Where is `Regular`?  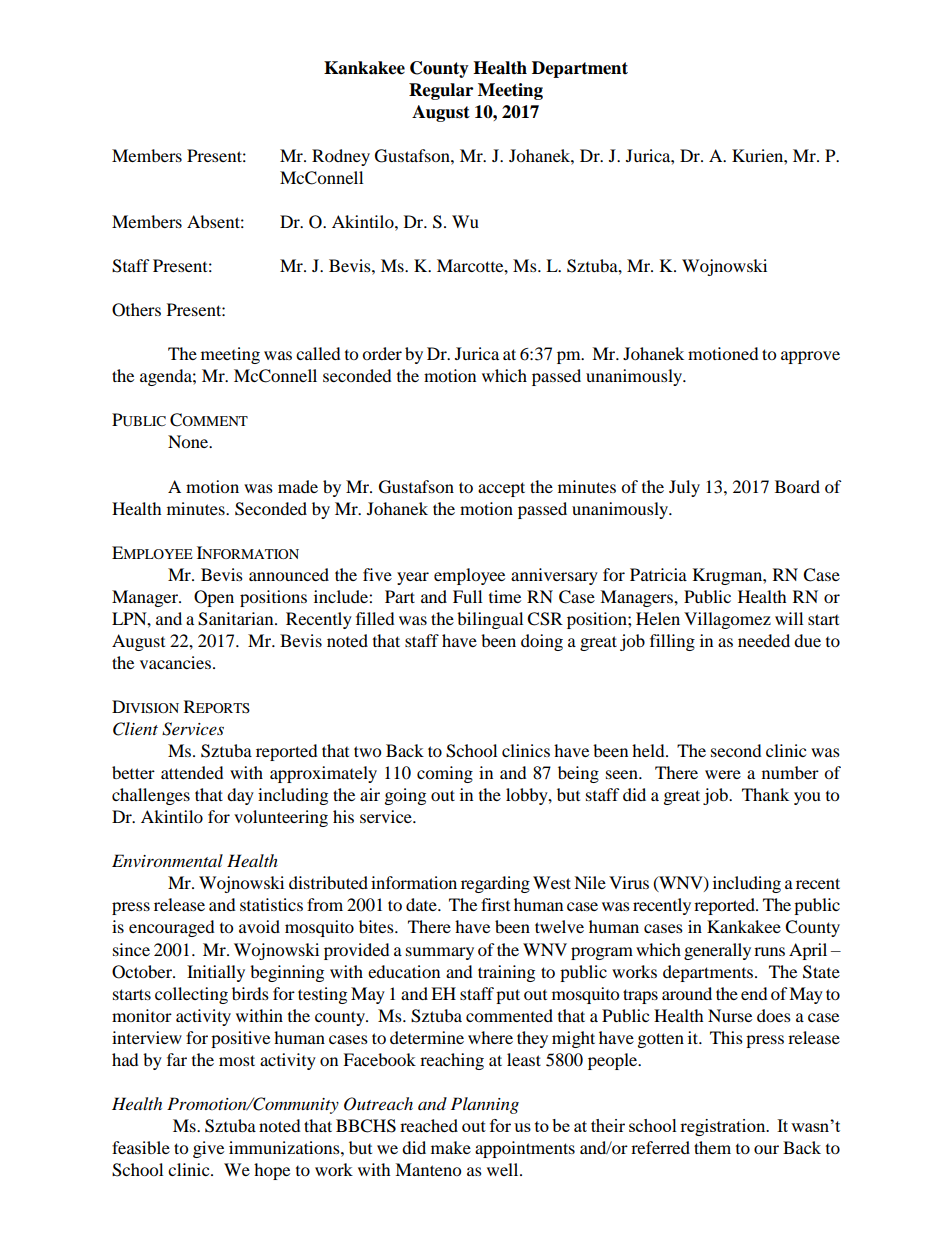
Regular is located at coordinates (441, 91).
